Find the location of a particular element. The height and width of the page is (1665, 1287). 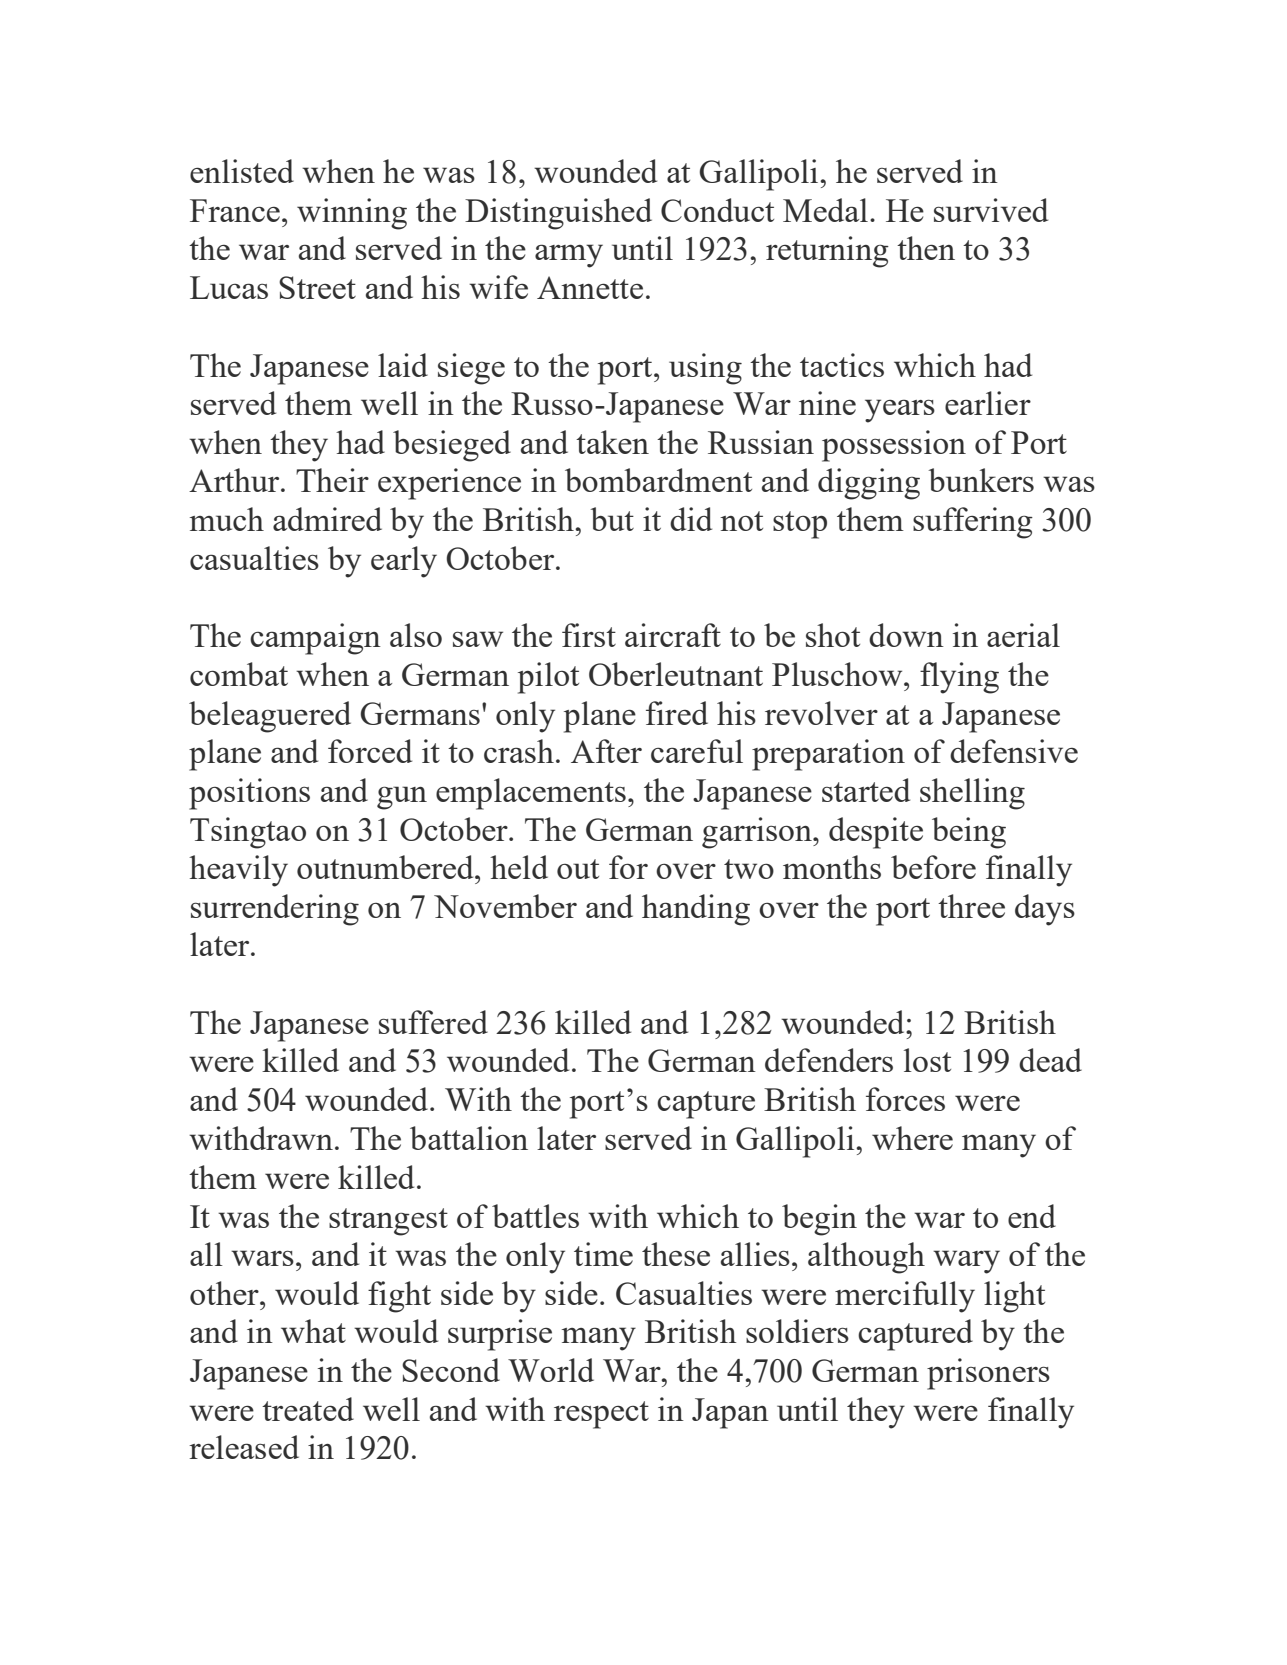

strangest is located at coordinates (388, 1222).
